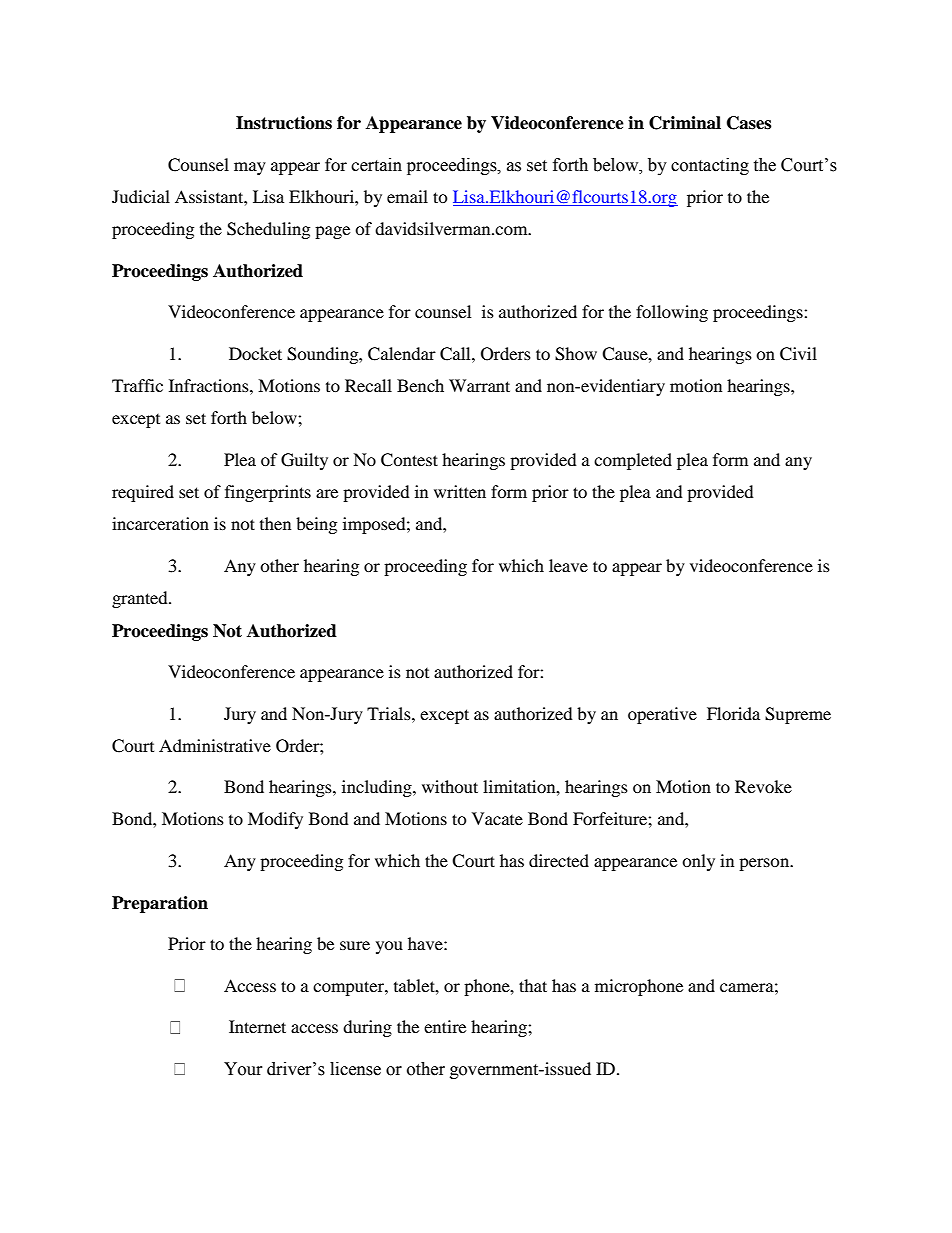  I want to click on without, so click(450, 786).
